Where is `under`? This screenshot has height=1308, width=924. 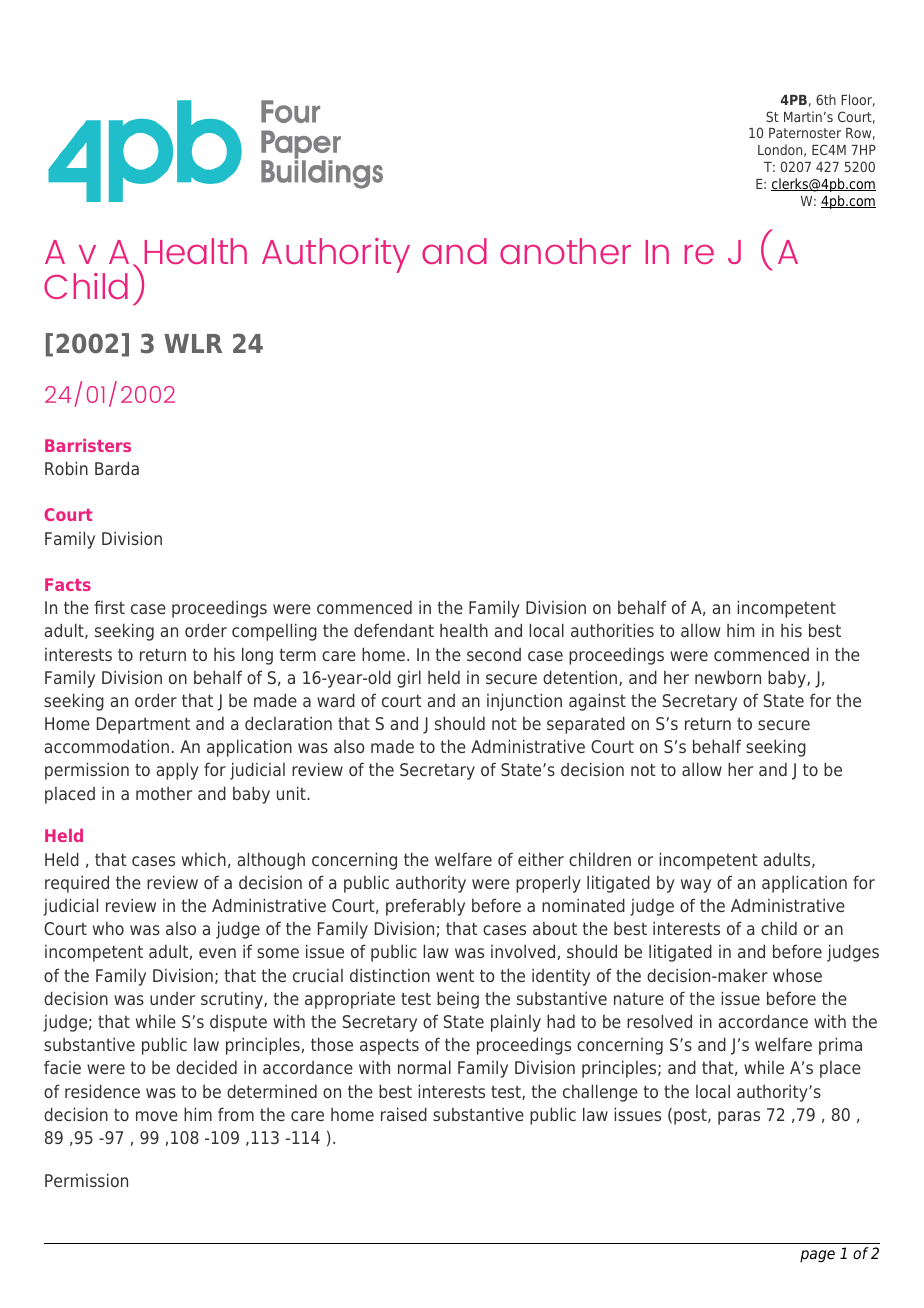
under is located at coordinates (172, 998).
